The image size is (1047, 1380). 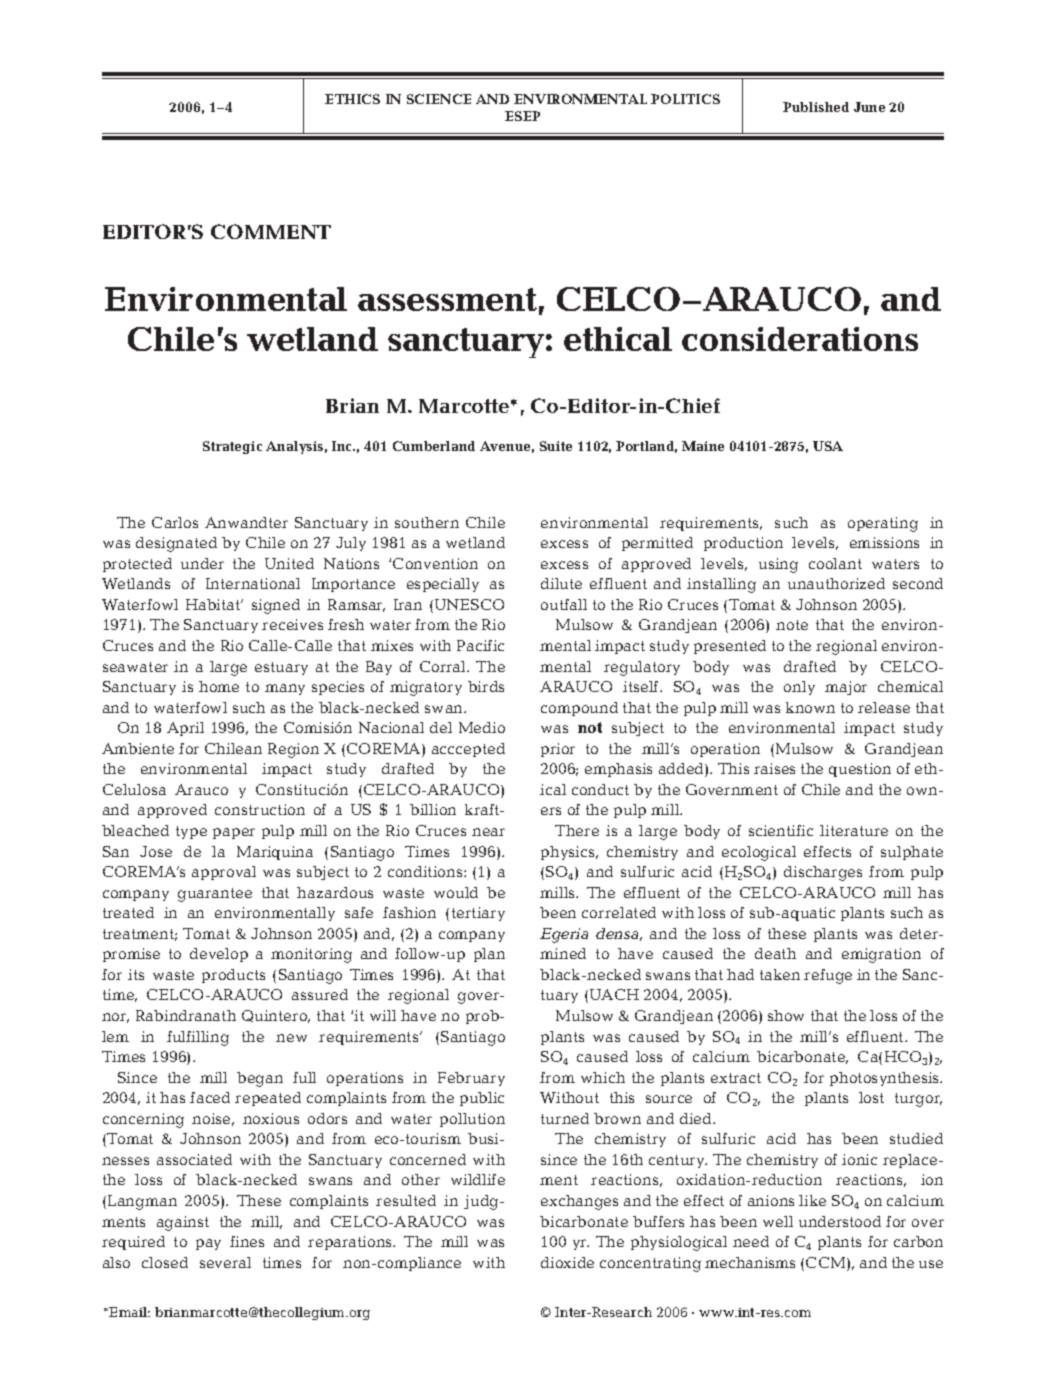 I want to click on USA, so click(x=828, y=446).
